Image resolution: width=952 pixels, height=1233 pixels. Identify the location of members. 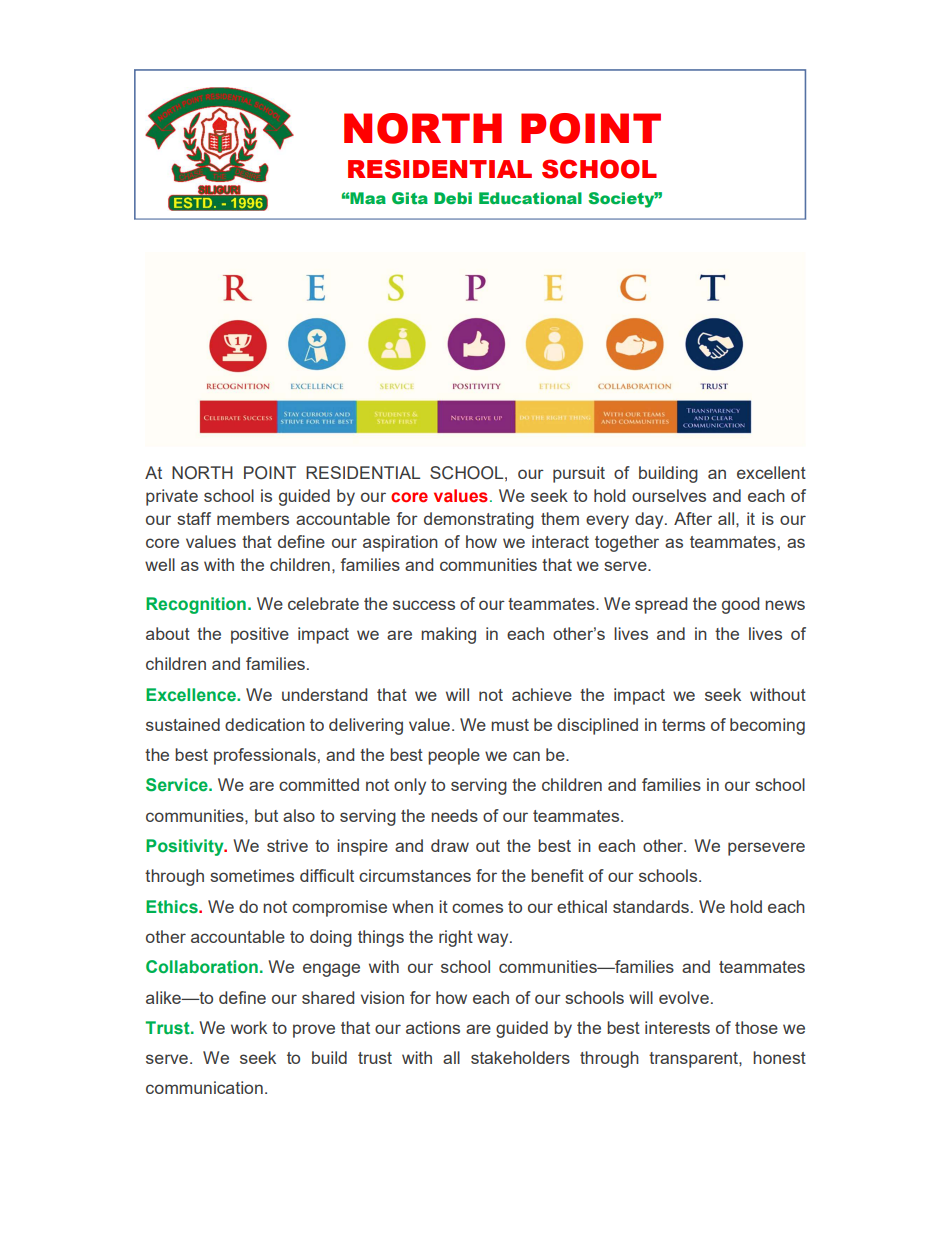
(253, 518).
